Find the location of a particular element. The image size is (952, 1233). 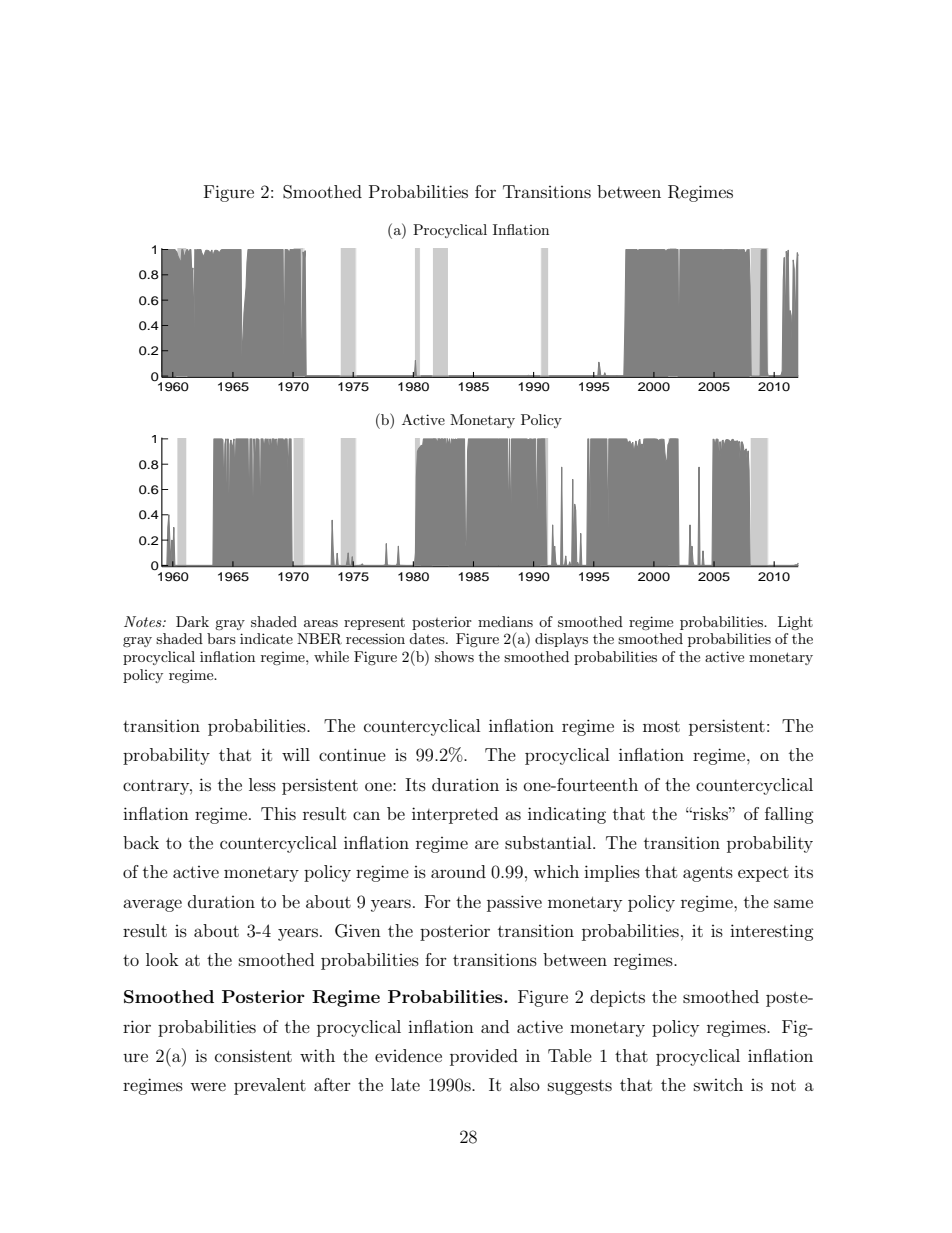

This is located at coordinates (278, 813).
